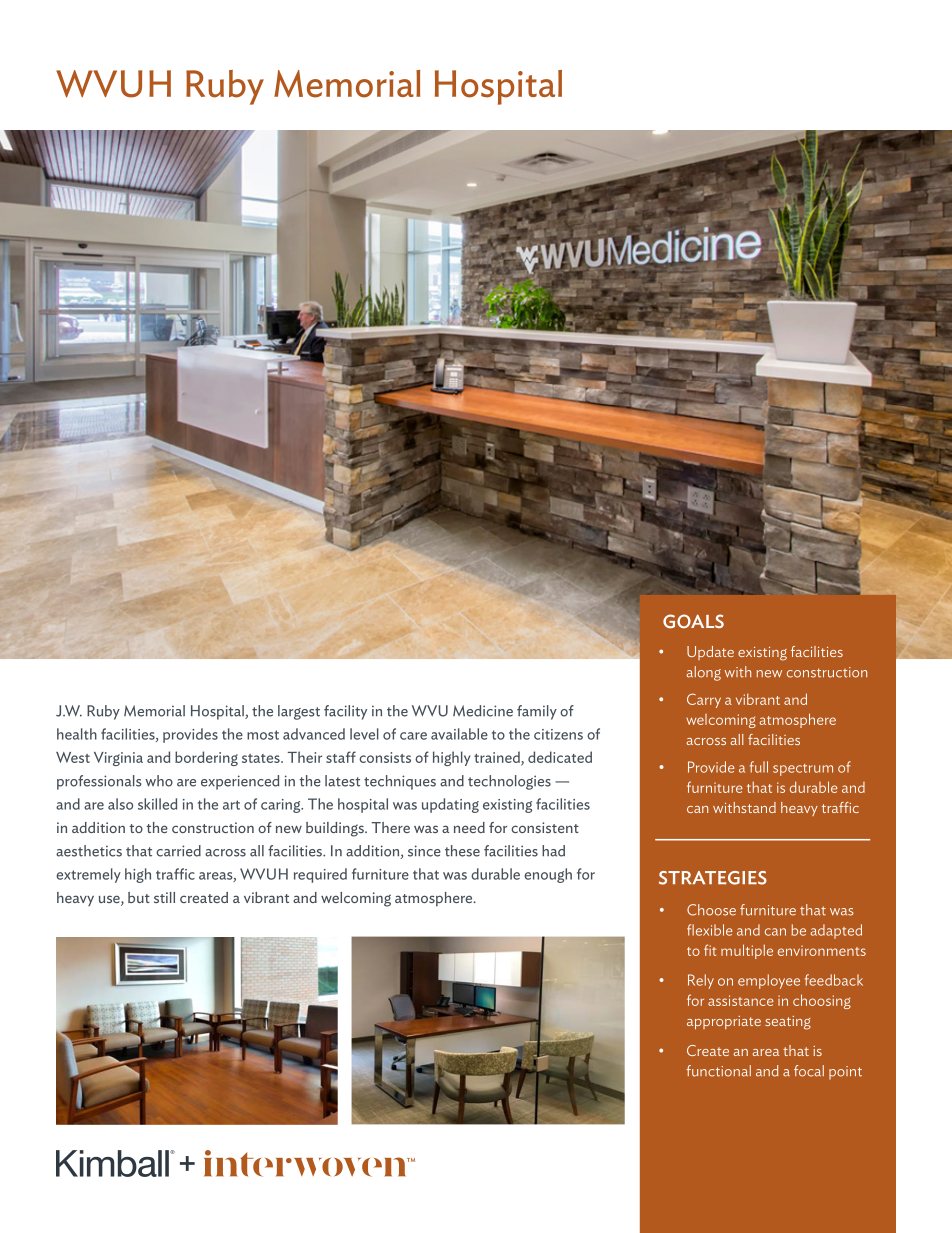 The width and height of the screenshot is (952, 1233). Describe the element at coordinates (164, 897) in the screenshot. I see `still` at that location.
